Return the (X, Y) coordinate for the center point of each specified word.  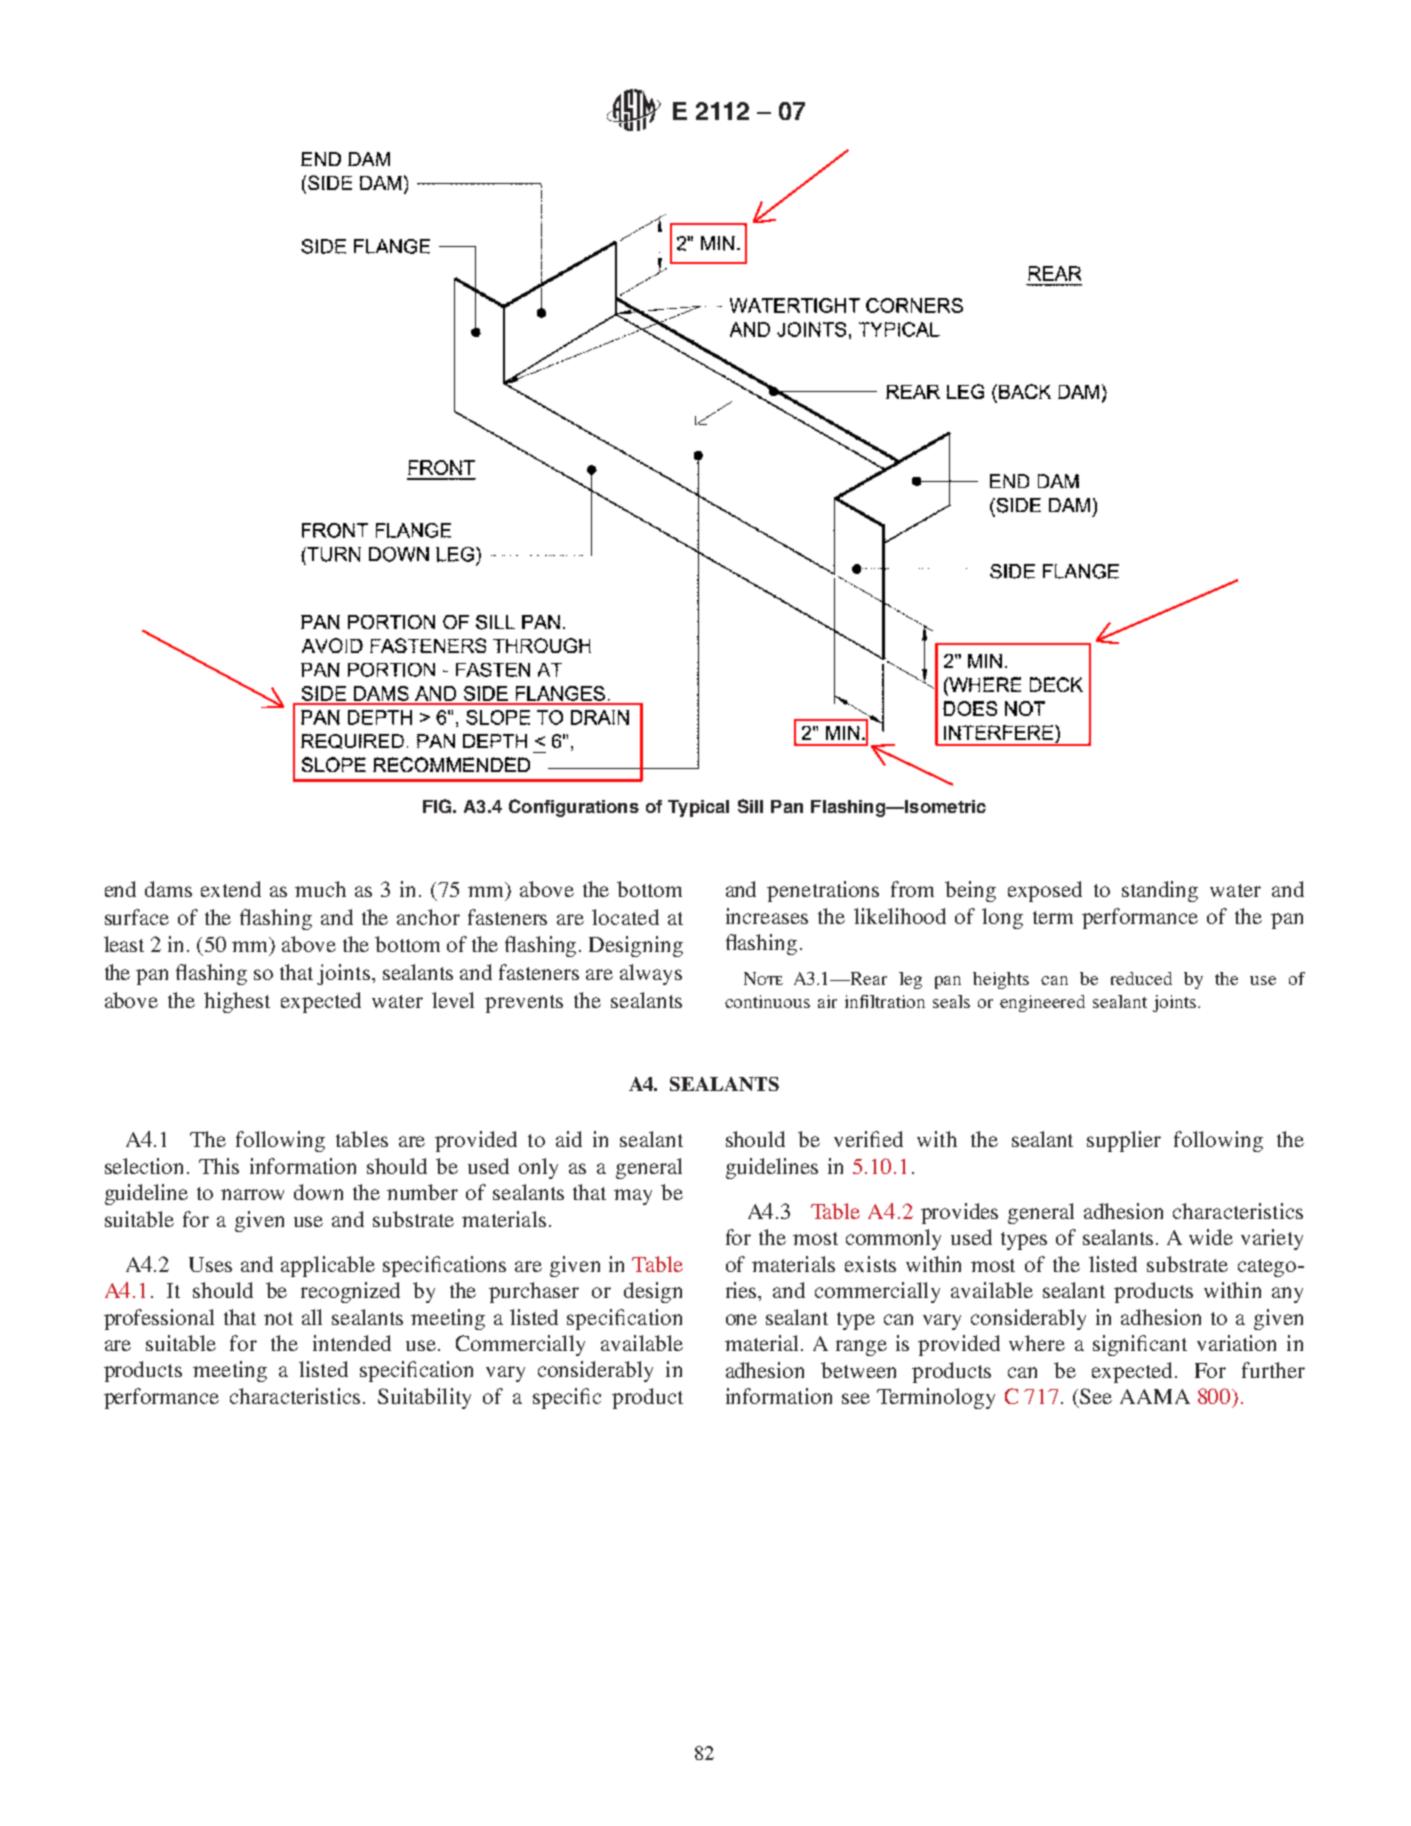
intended (352, 1343)
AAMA (1155, 1396)
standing (1160, 891)
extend (231, 889)
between (858, 1370)
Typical (698, 808)
